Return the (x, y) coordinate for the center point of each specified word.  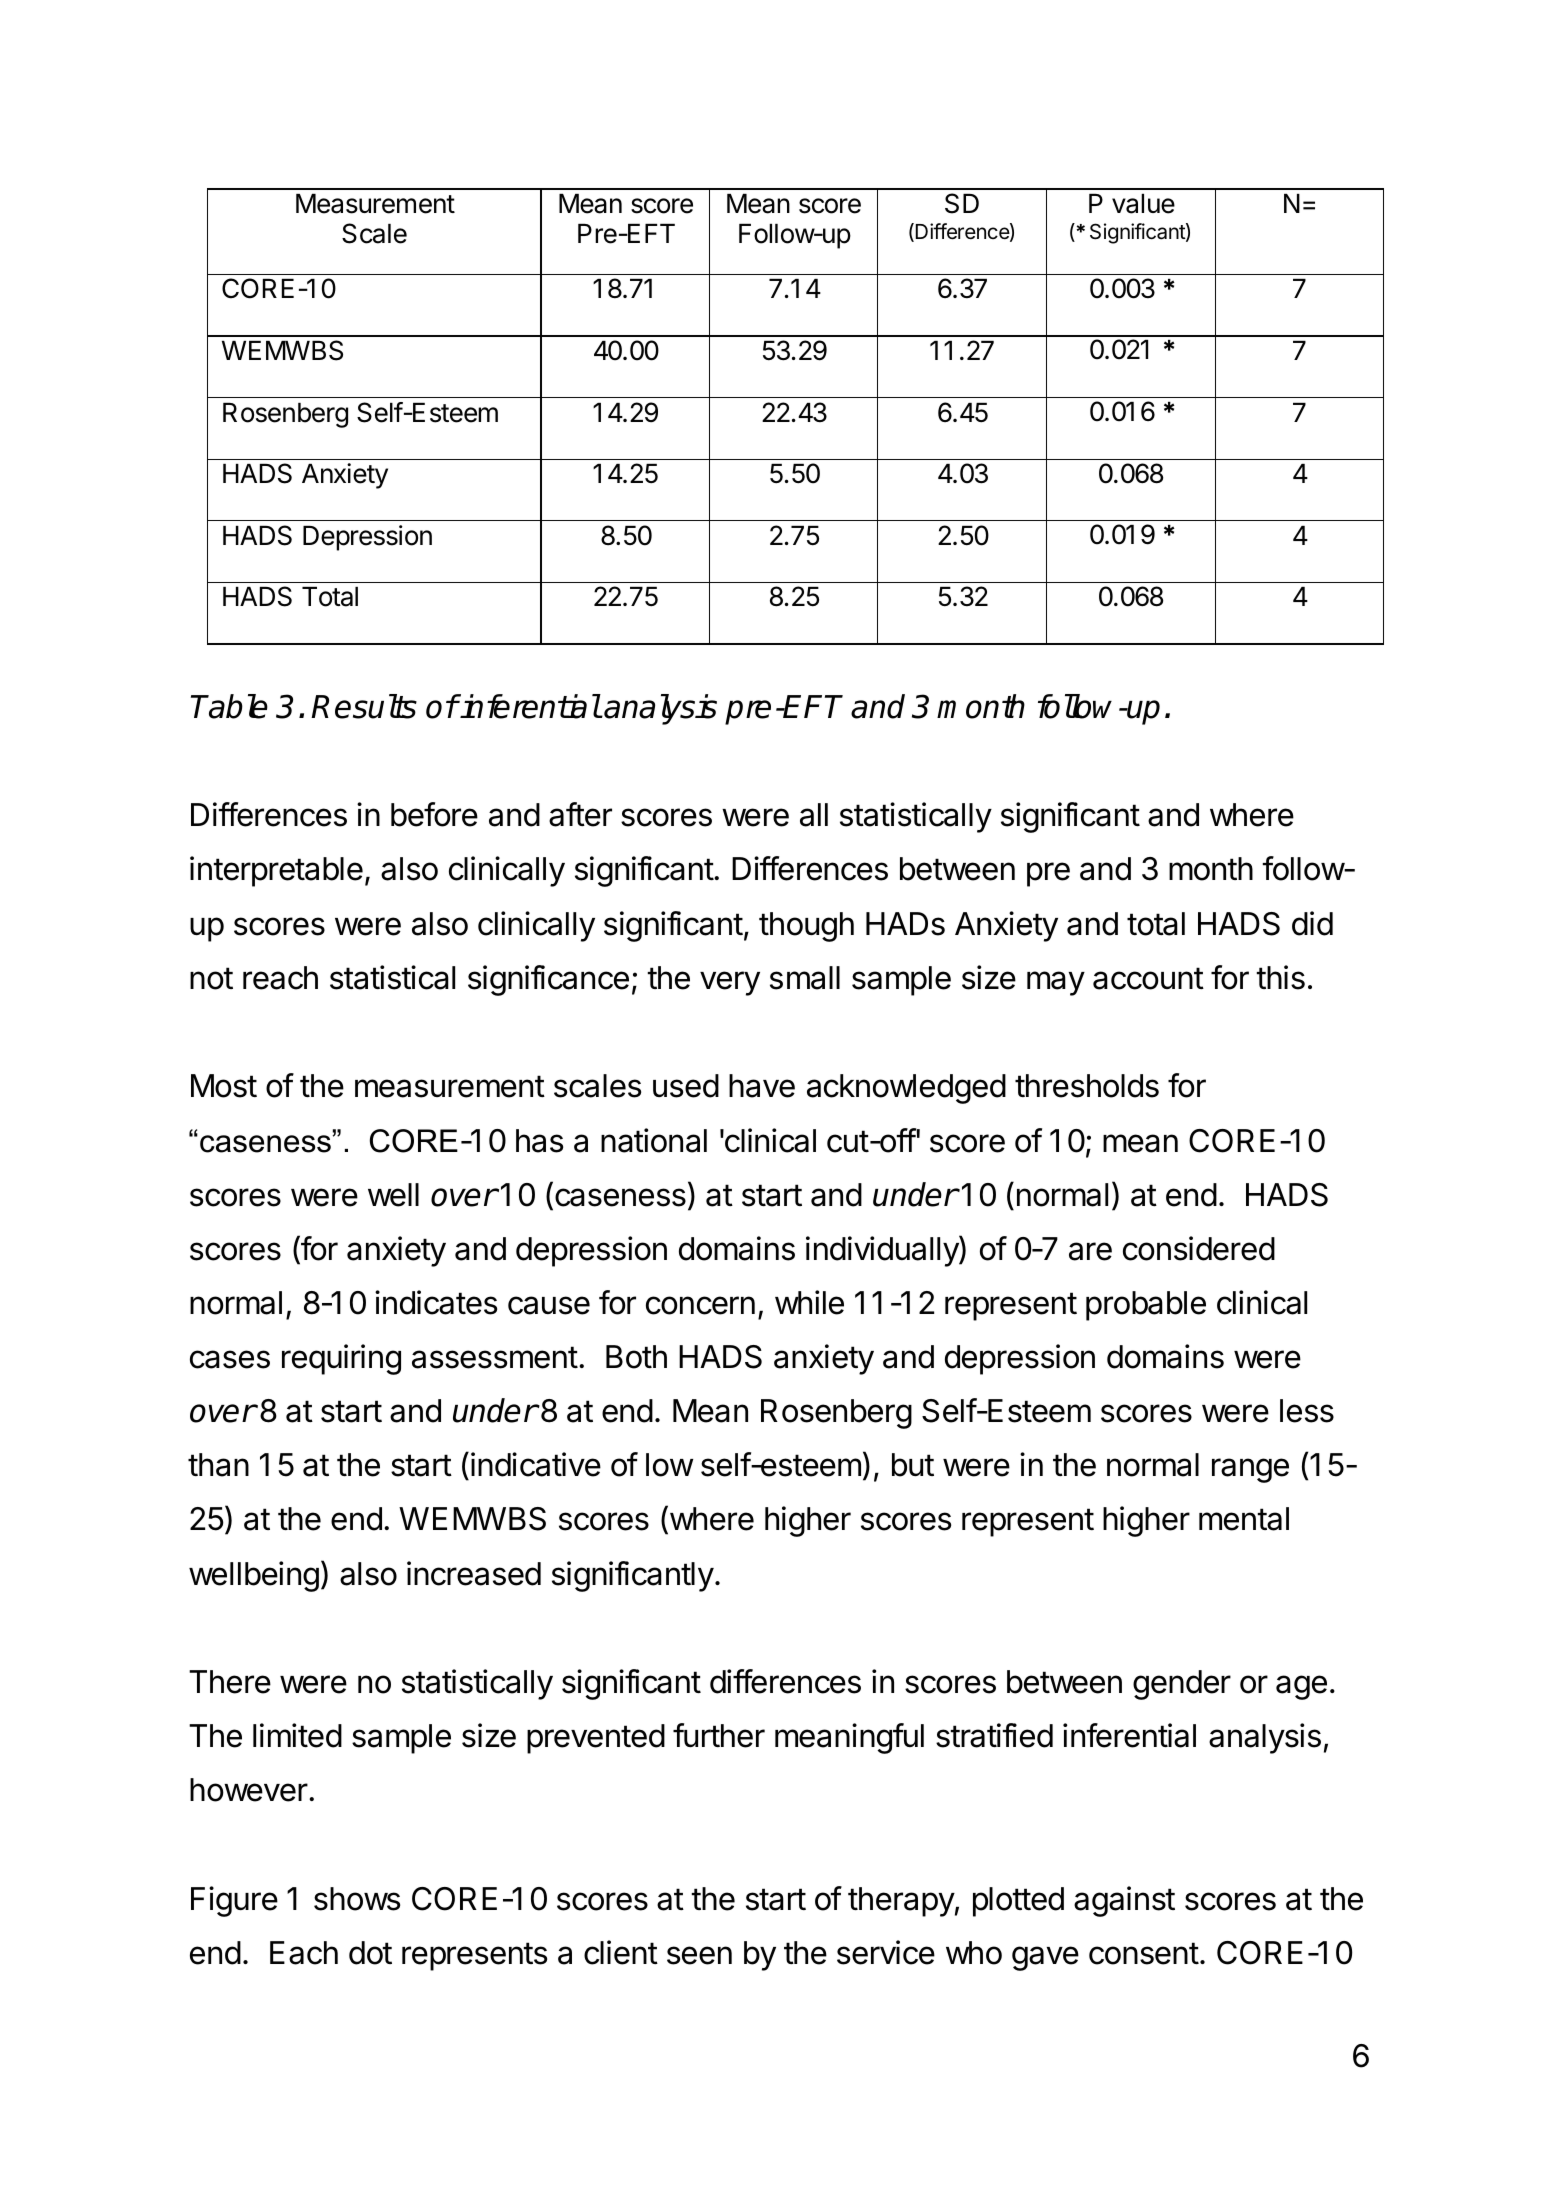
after (580, 814)
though (806, 927)
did (1312, 923)
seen (699, 1955)
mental (1244, 1519)
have (762, 1086)
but (913, 1465)
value (1143, 204)
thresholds (1087, 1086)
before (434, 814)
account (1148, 978)
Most (224, 1086)
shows (357, 1899)
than (218, 1465)
